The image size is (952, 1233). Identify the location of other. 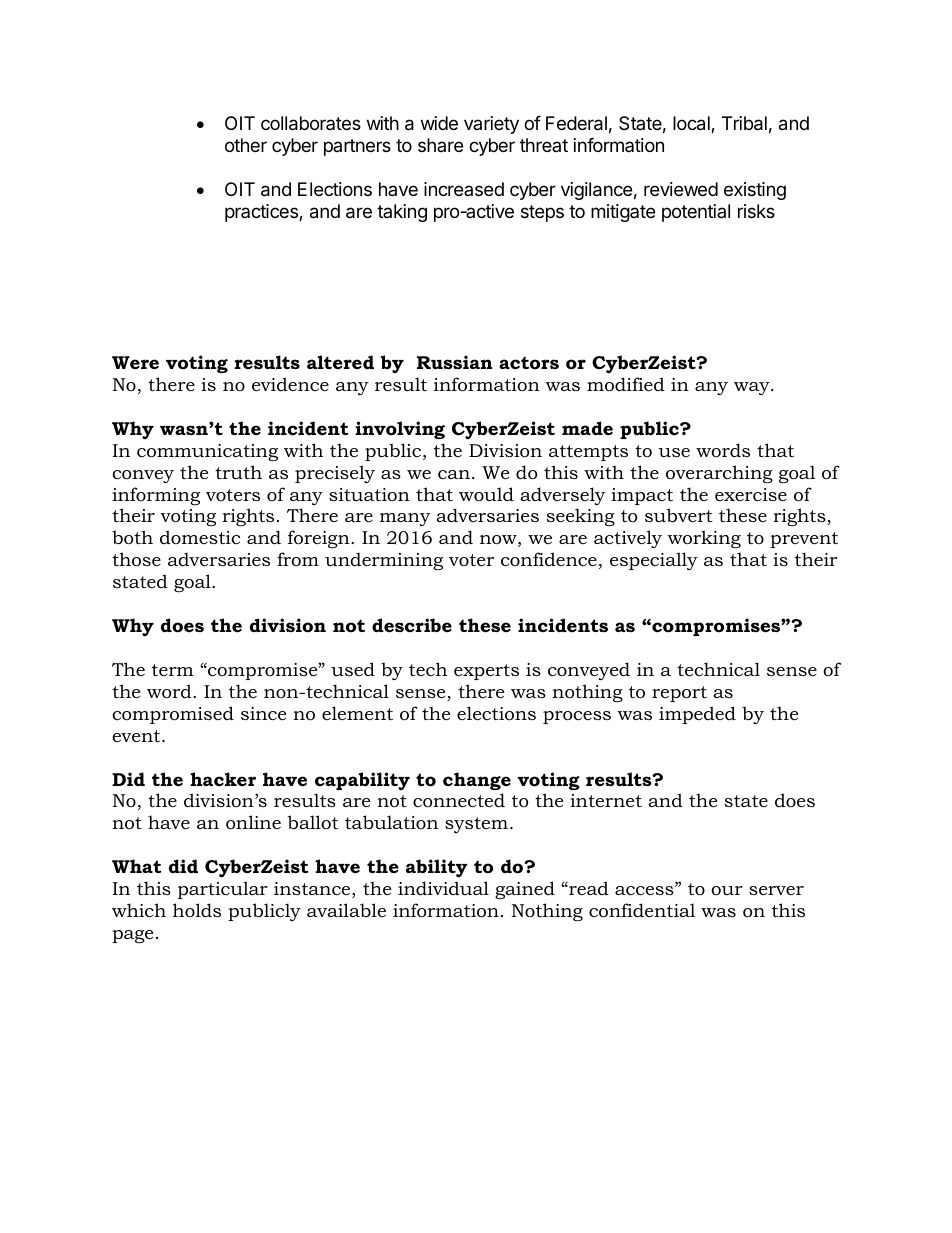
(246, 145).
